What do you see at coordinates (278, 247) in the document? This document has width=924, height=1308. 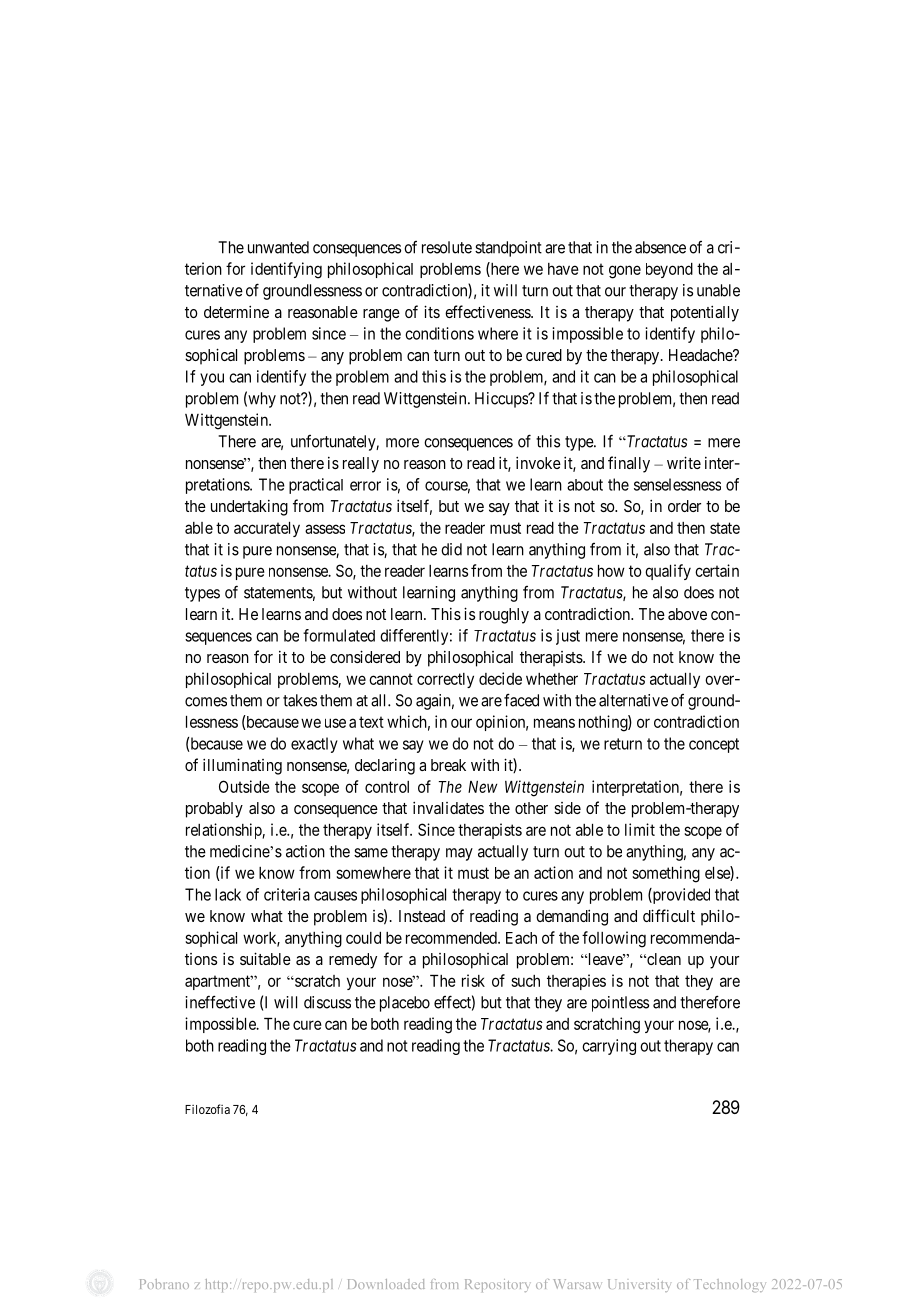 I see `unwanted` at bounding box center [278, 247].
